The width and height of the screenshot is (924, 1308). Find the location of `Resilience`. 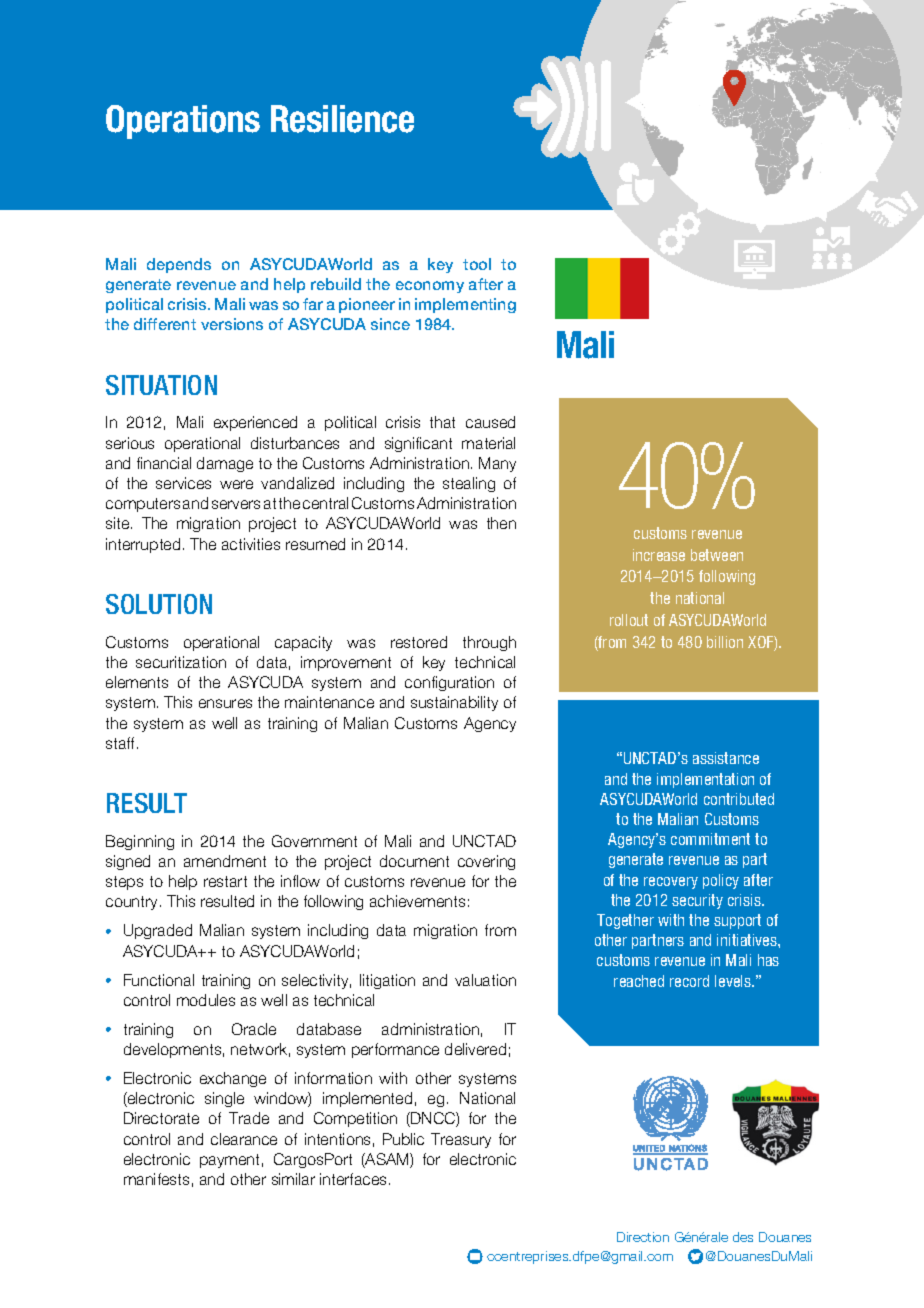

Resilience is located at coordinates (342, 119).
